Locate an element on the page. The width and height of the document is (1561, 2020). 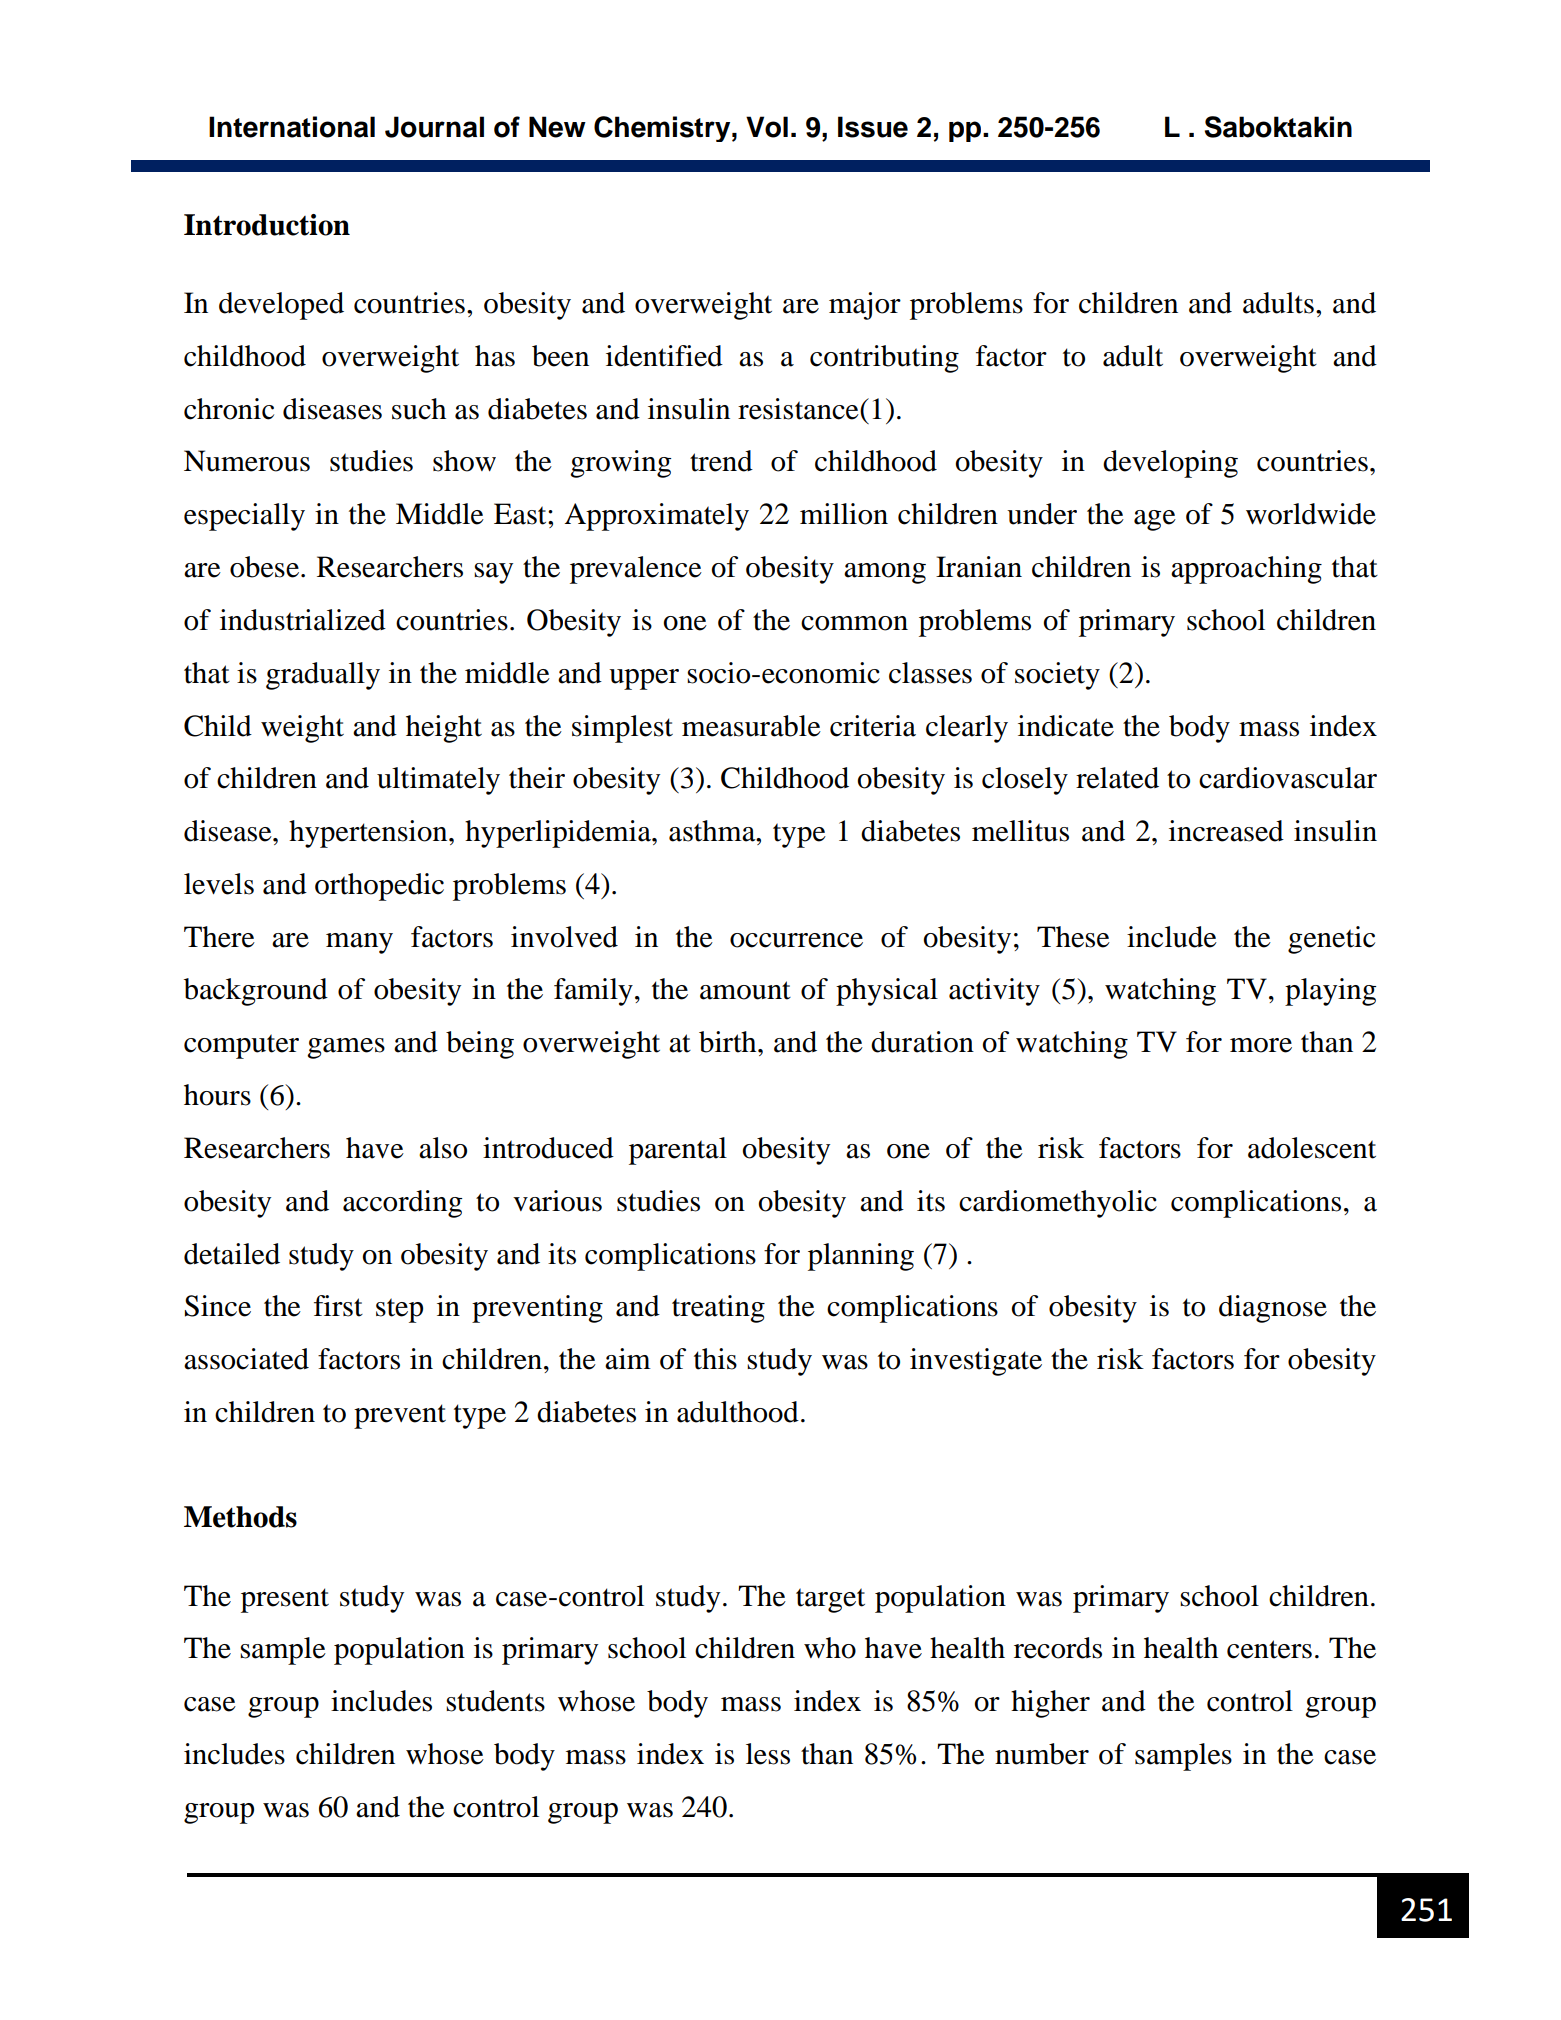
These is located at coordinates (1073, 937).
